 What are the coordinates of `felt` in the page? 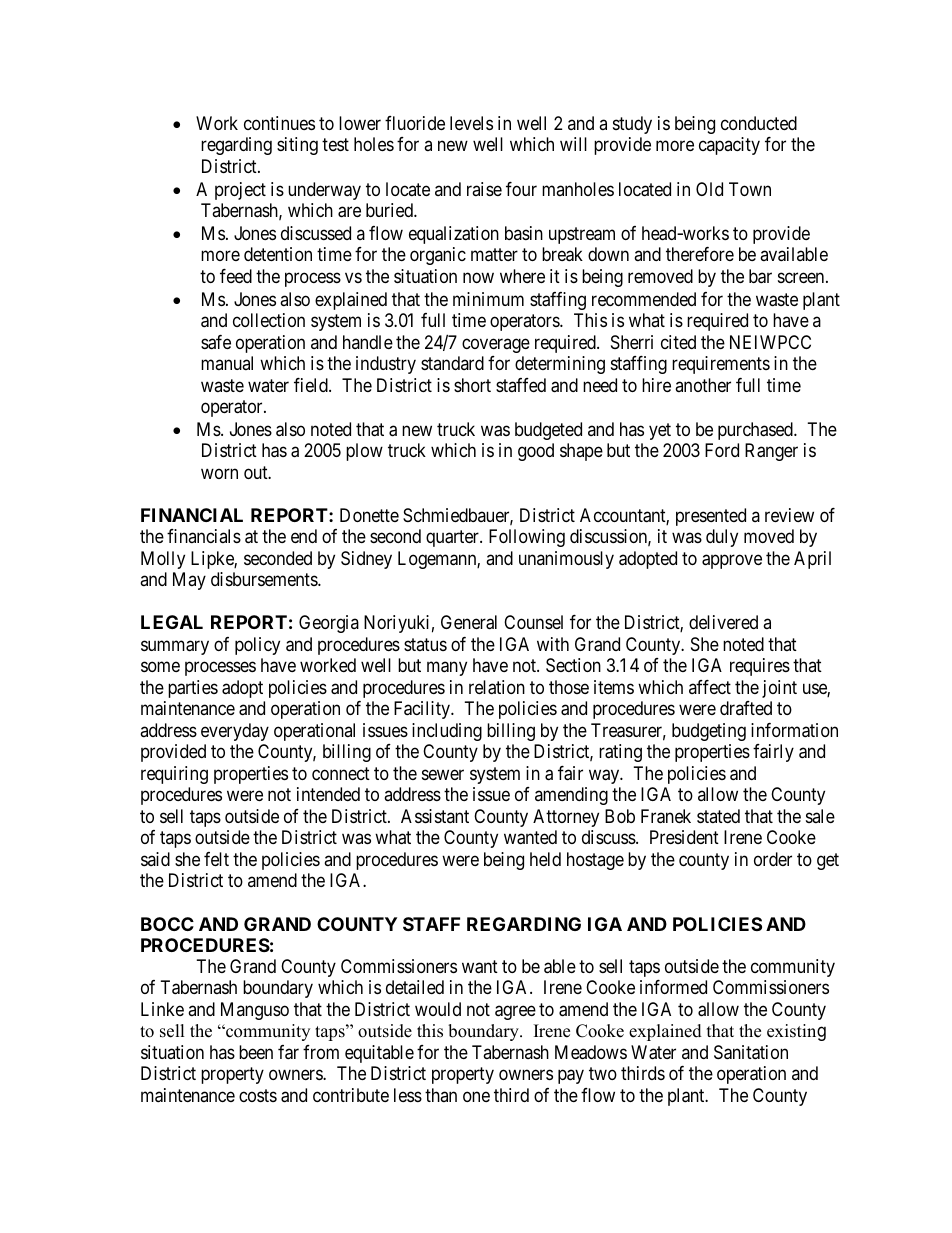 It's located at (216, 859).
